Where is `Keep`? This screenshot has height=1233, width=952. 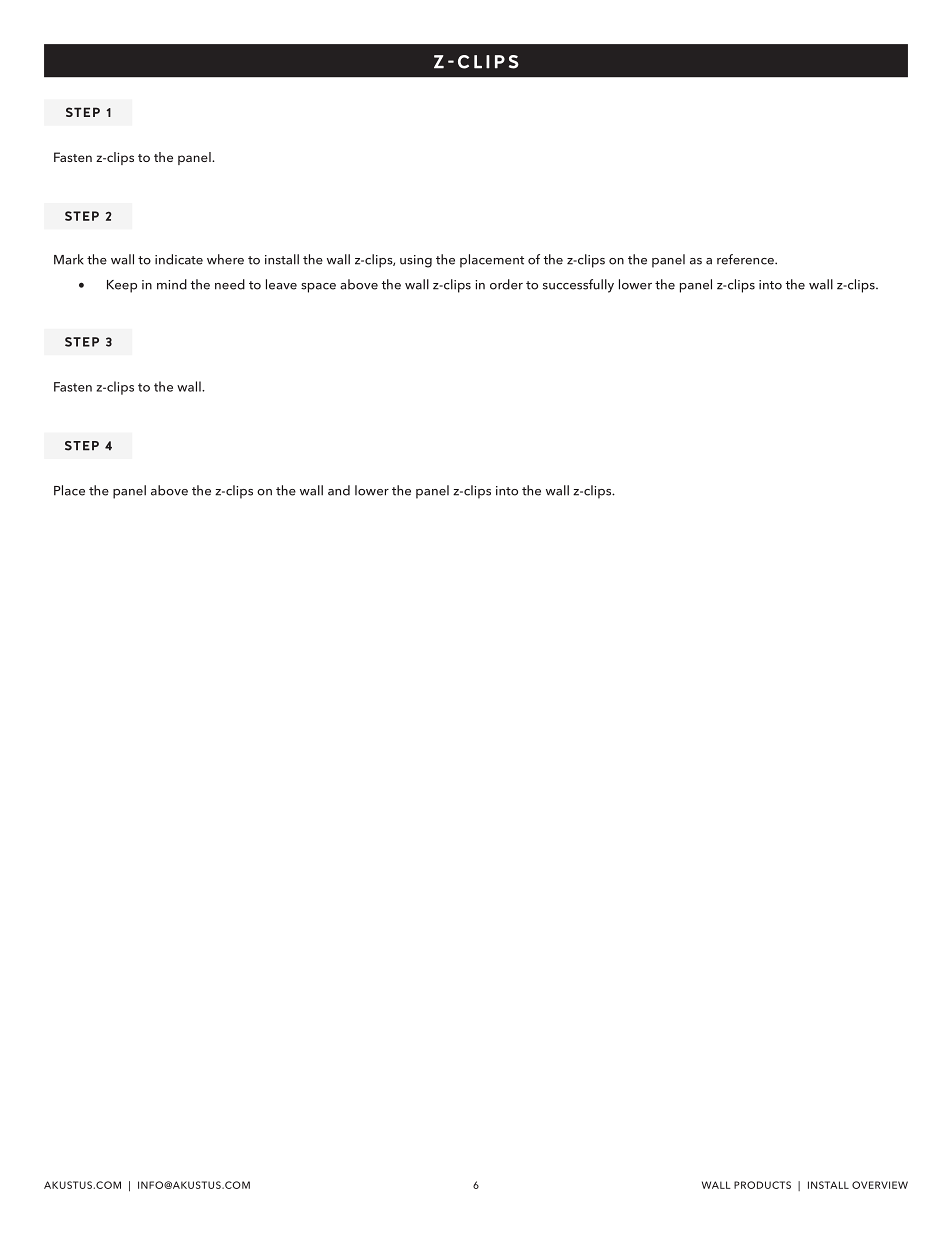 Keep is located at coordinates (122, 286).
